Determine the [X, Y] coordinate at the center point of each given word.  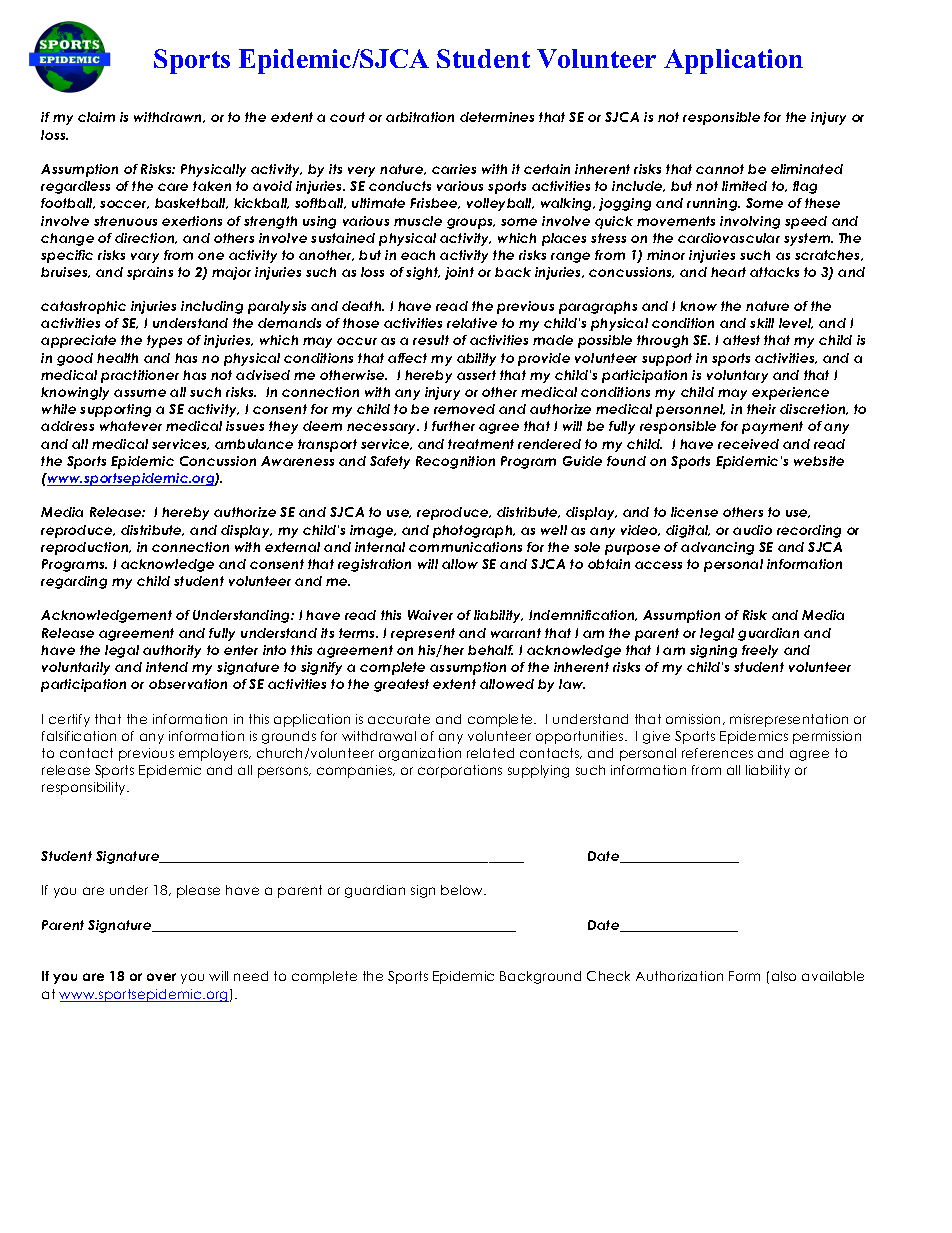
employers [215, 754]
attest [741, 340]
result [431, 340]
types [164, 341]
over [161, 977]
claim [96, 117]
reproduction [86, 548]
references [717, 753]
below [463, 890]
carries [454, 169]
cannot [720, 169]
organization [420, 754]
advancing [717, 548]
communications [465, 547]
